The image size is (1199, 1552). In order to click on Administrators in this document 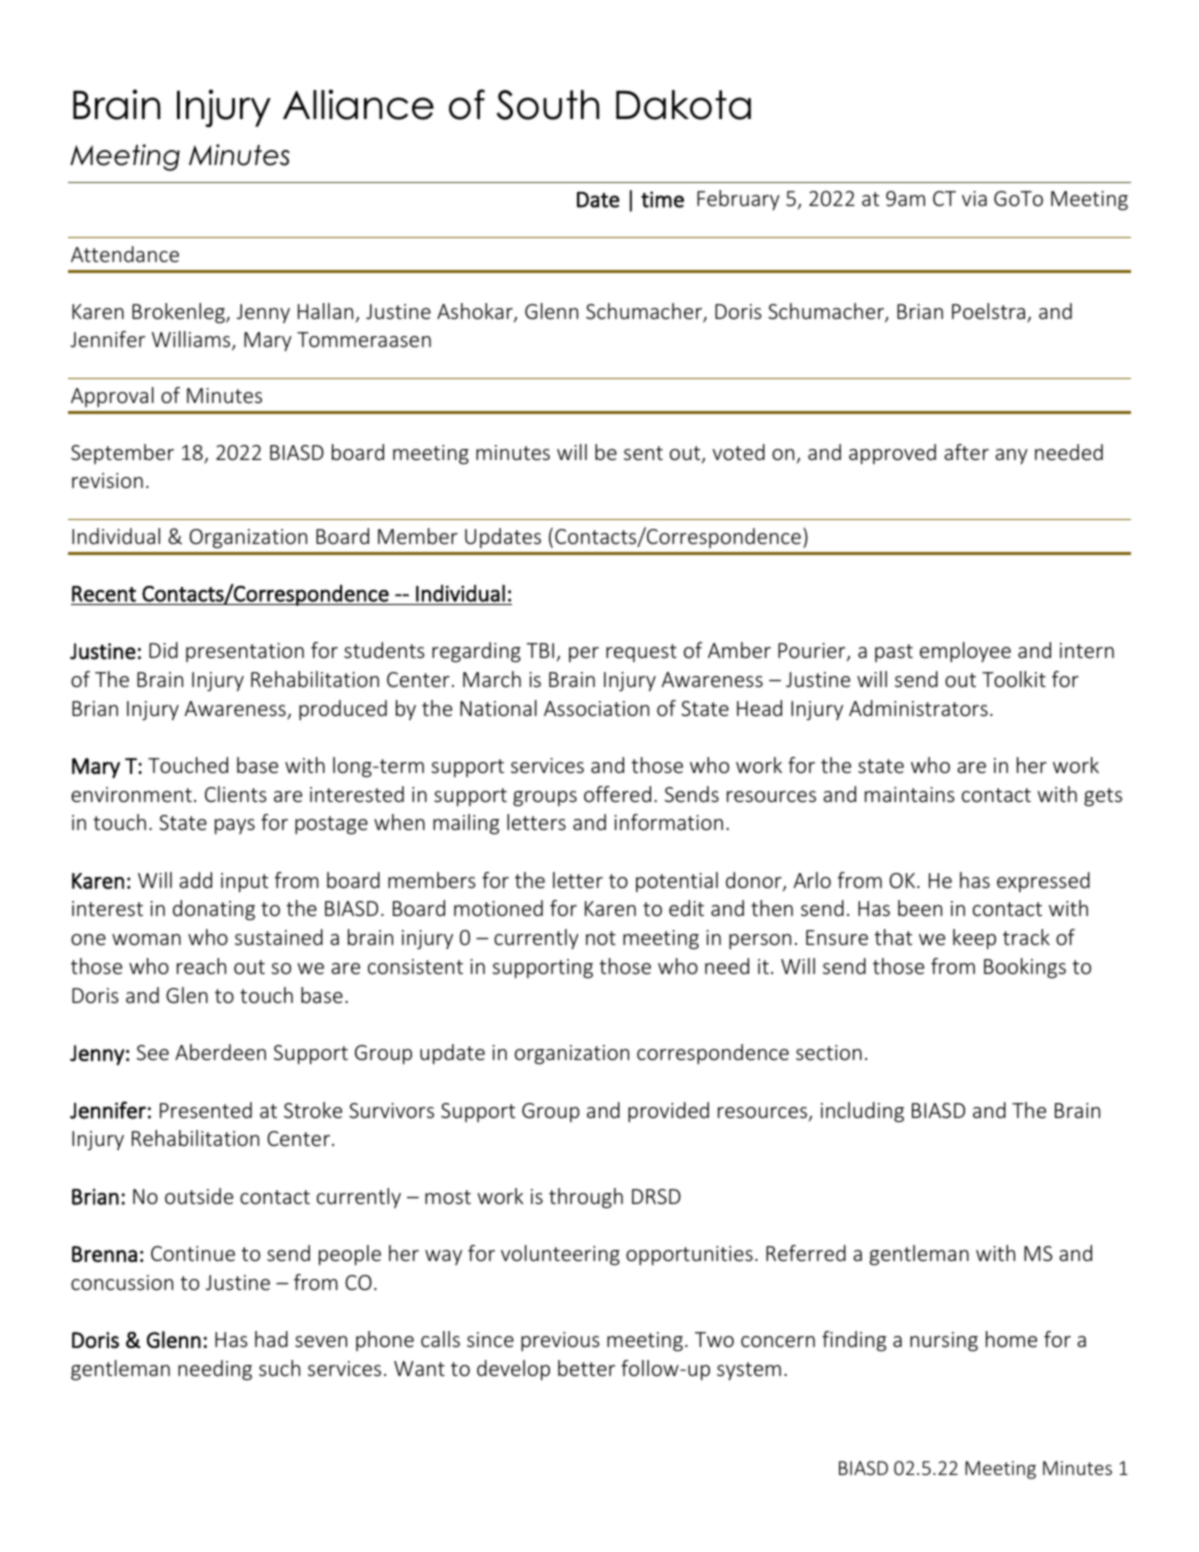, I will do `click(918, 708)`.
